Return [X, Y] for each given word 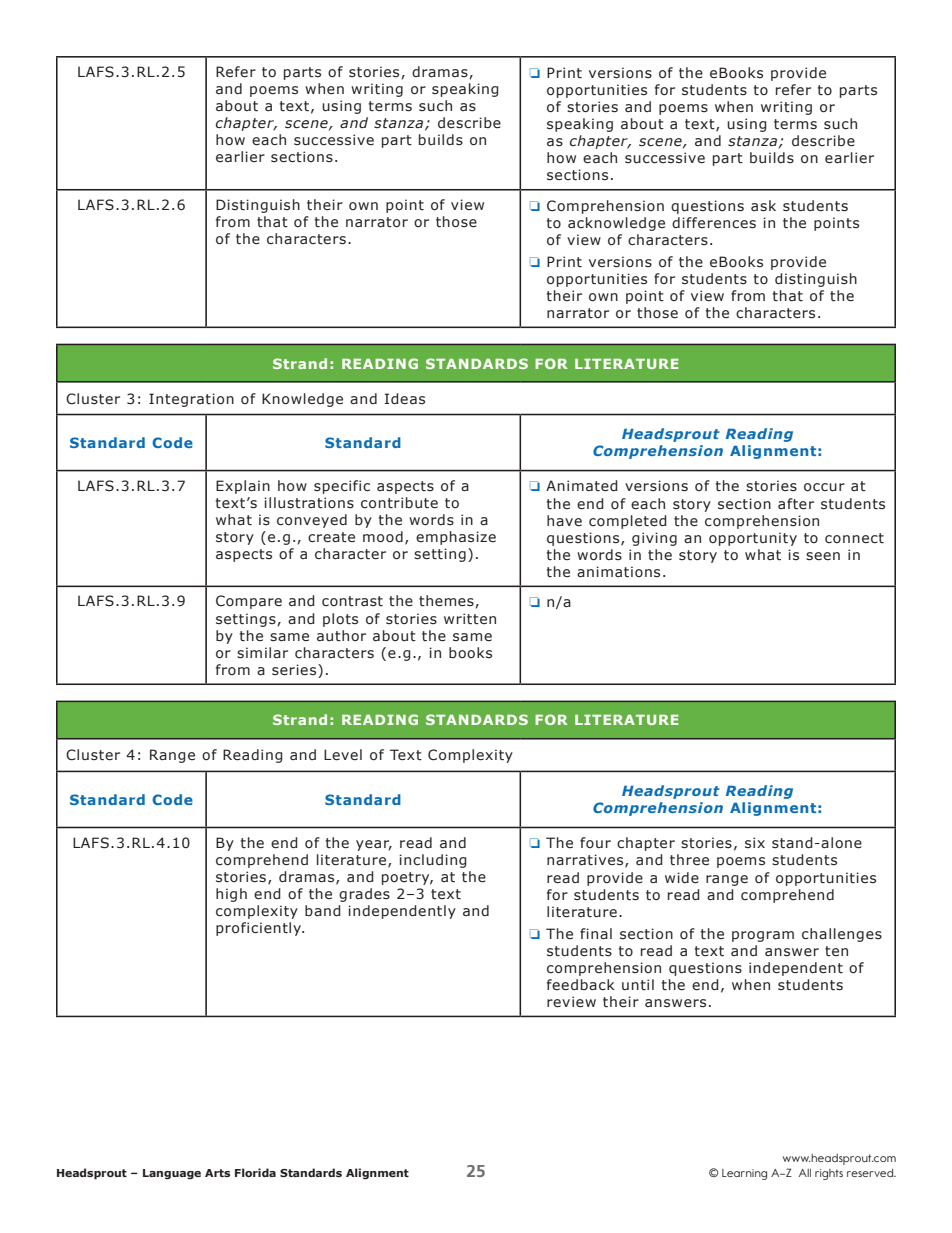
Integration [191, 400]
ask [763, 206]
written [470, 619]
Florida [255, 1172]
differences [714, 223]
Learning [744, 1174]
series [295, 671]
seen [823, 556]
